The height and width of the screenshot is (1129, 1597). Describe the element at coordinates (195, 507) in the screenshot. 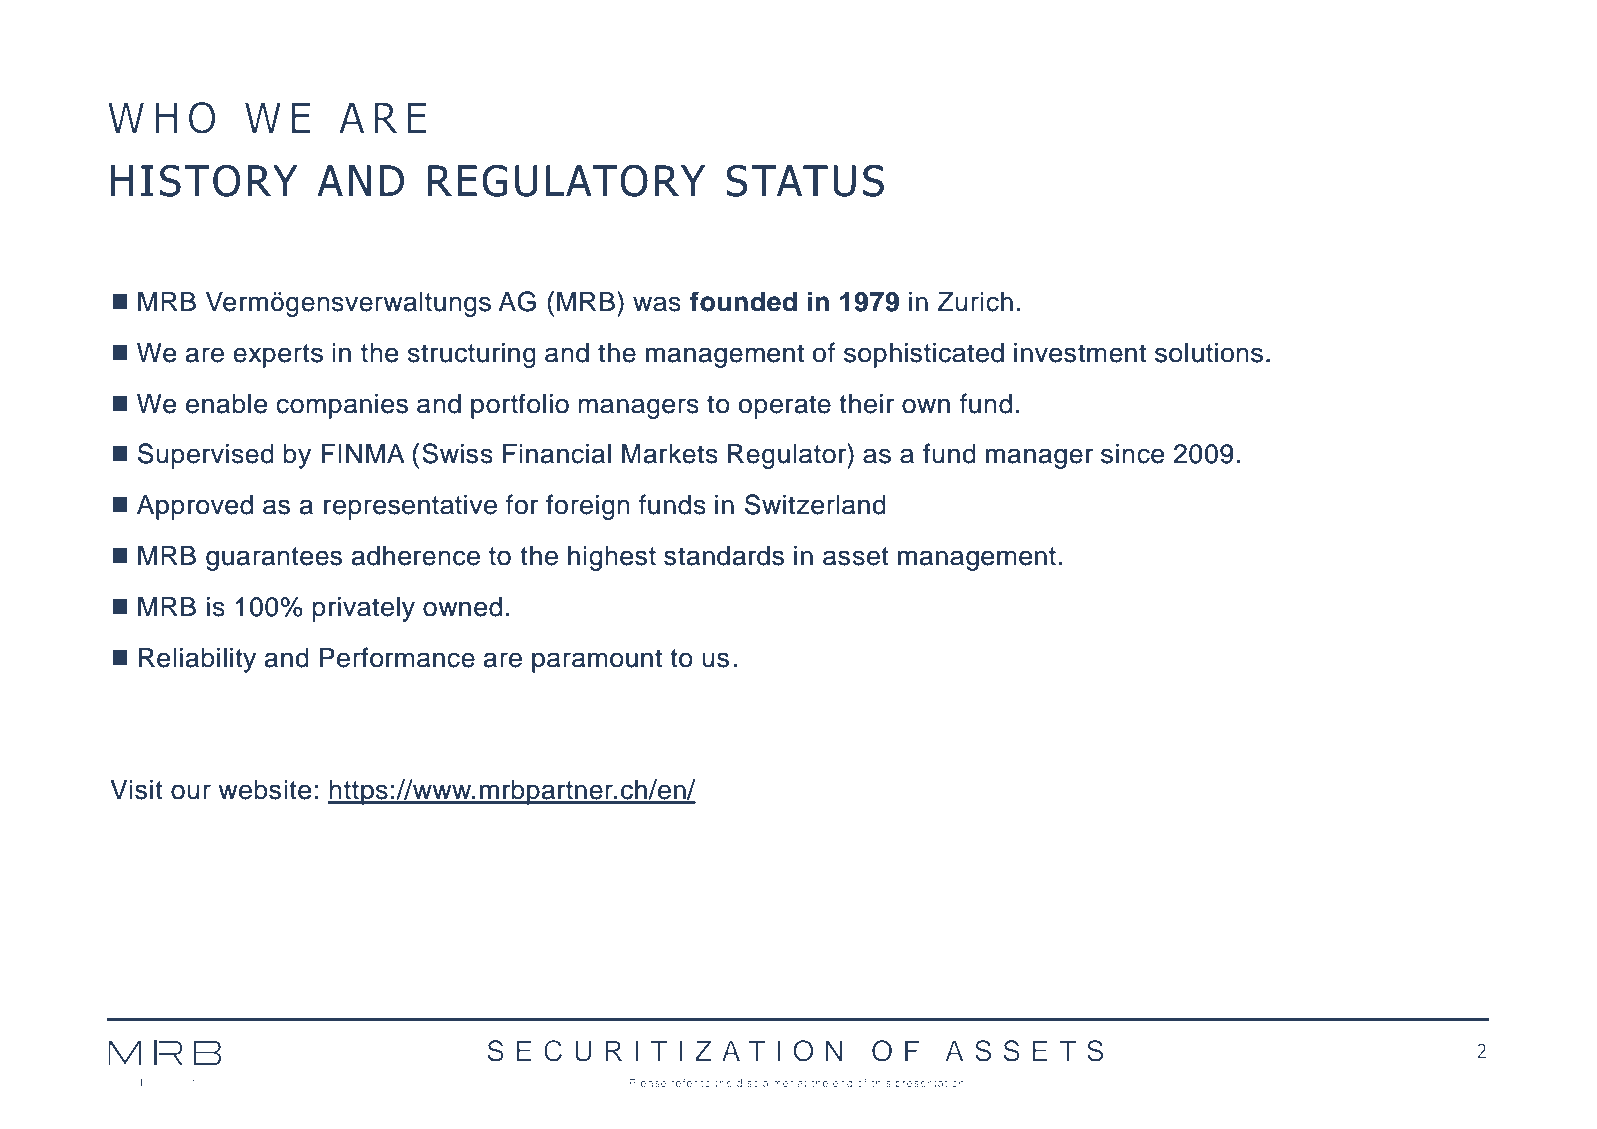

I see `Approved` at that location.
